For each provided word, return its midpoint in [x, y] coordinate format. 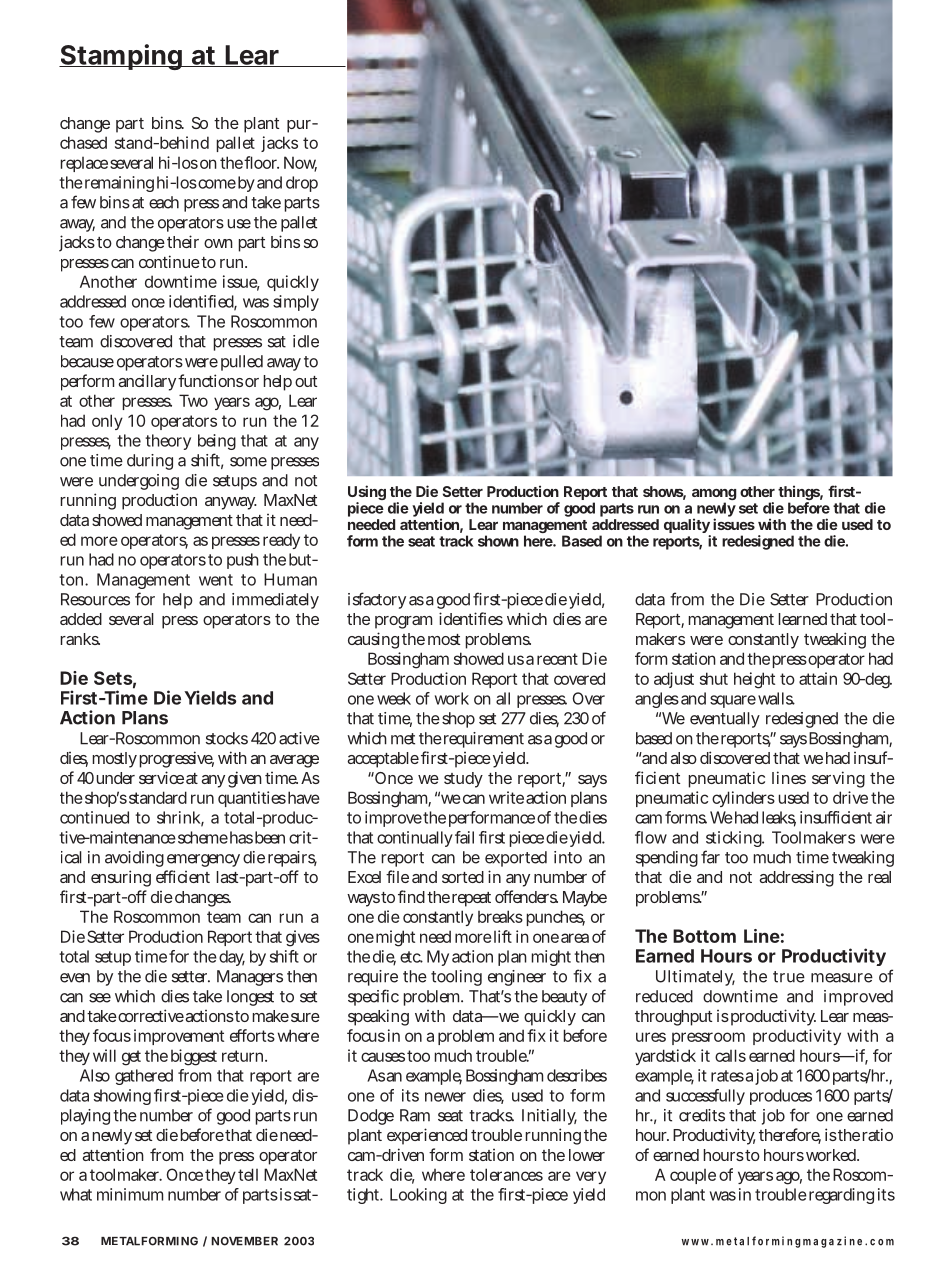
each [164, 202]
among [714, 496]
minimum [130, 1194]
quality [687, 527]
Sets [113, 678]
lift [501, 936]
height [754, 680]
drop [302, 184]
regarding [841, 1196]
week [394, 698]
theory [168, 442]
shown [498, 541]
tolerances [506, 1174]
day [232, 958]
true [789, 977]
